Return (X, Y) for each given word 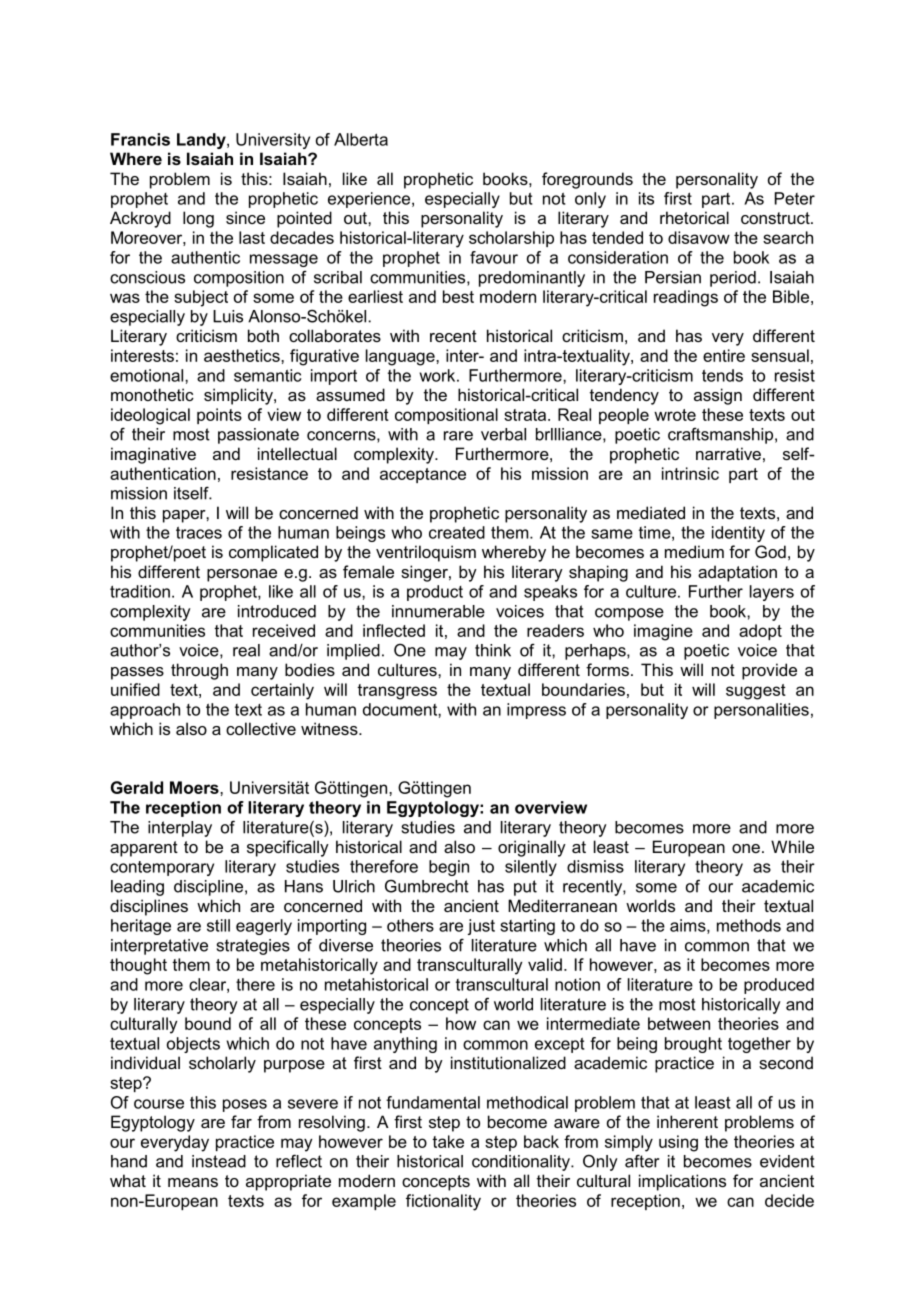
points (219, 416)
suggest (756, 692)
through (199, 671)
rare (458, 436)
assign (718, 396)
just (481, 927)
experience (369, 200)
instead (219, 1161)
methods (749, 925)
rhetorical (694, 217)
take (448, 1141)
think (493, 650)
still (218, 925)
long (198, 219)
